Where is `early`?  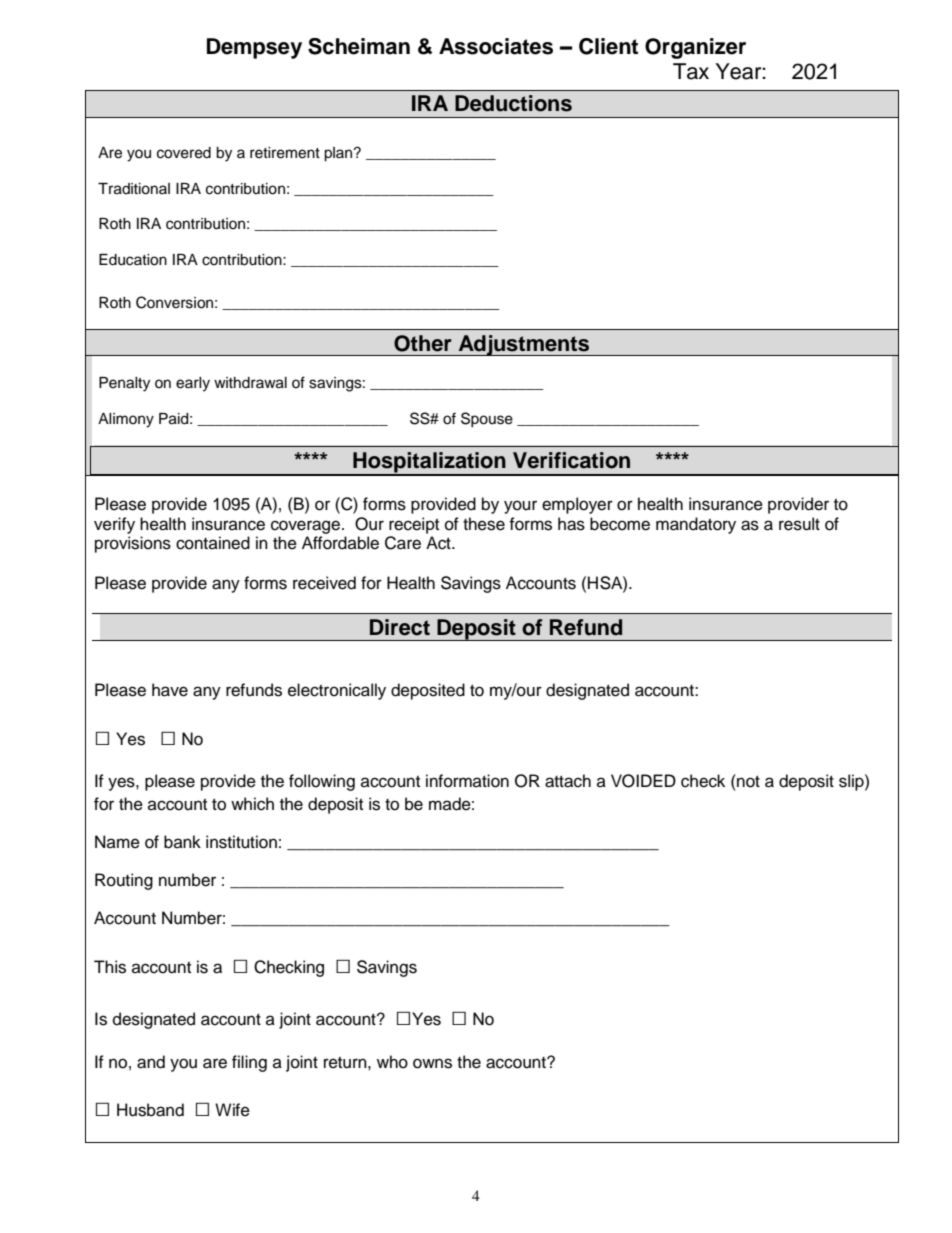
early is located at coordinates (193, 384).
